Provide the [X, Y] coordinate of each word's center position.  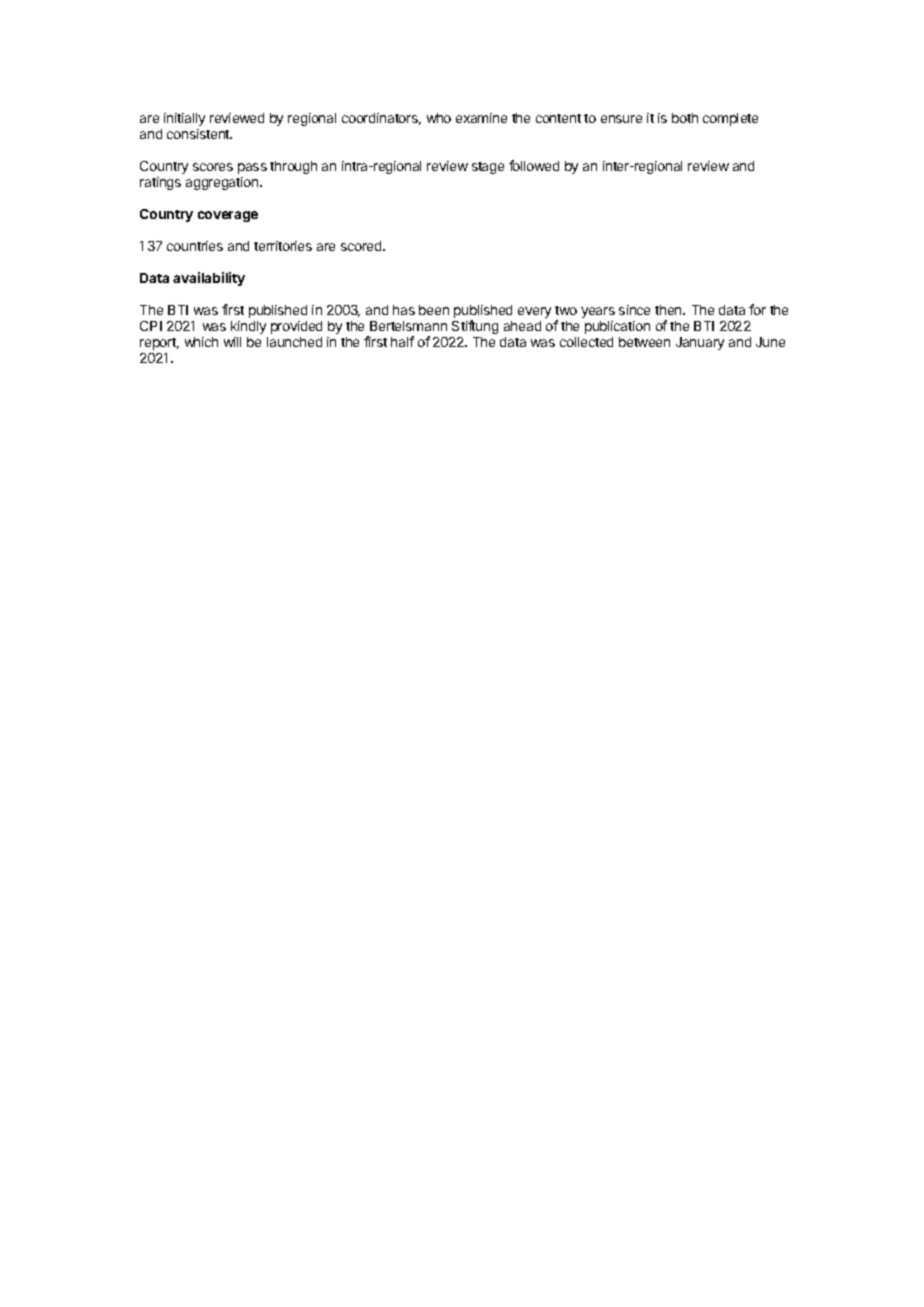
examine [481, 118]
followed [534, 165]
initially [184, 119]
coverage [228, 216]
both [685, 118]
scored [362, 246]
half [402, 341]
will [232, 342]
